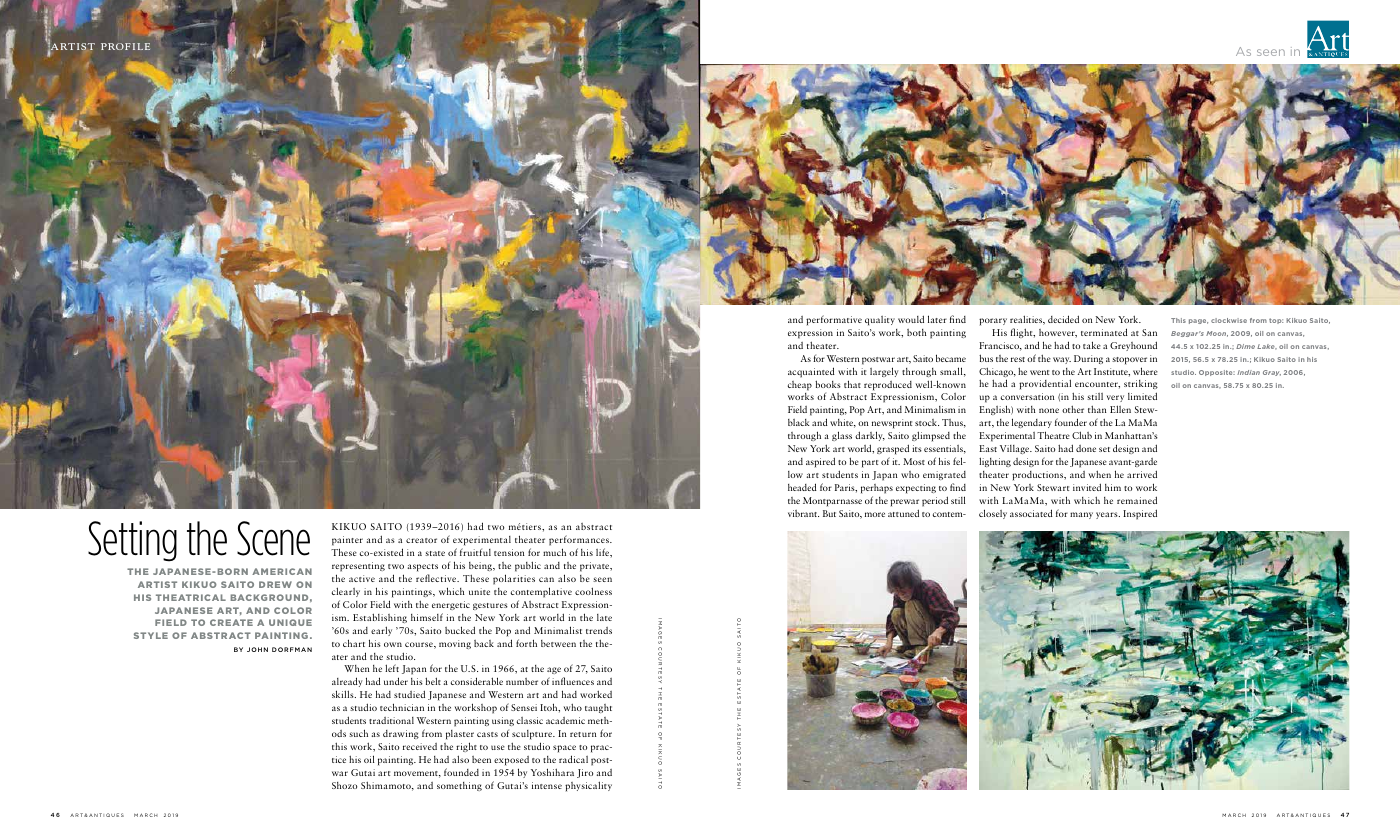 The height and width of the document is (840, 1400). Describe the element at coordinates (803, 513) in the document. I see `vibrant` at that location.
